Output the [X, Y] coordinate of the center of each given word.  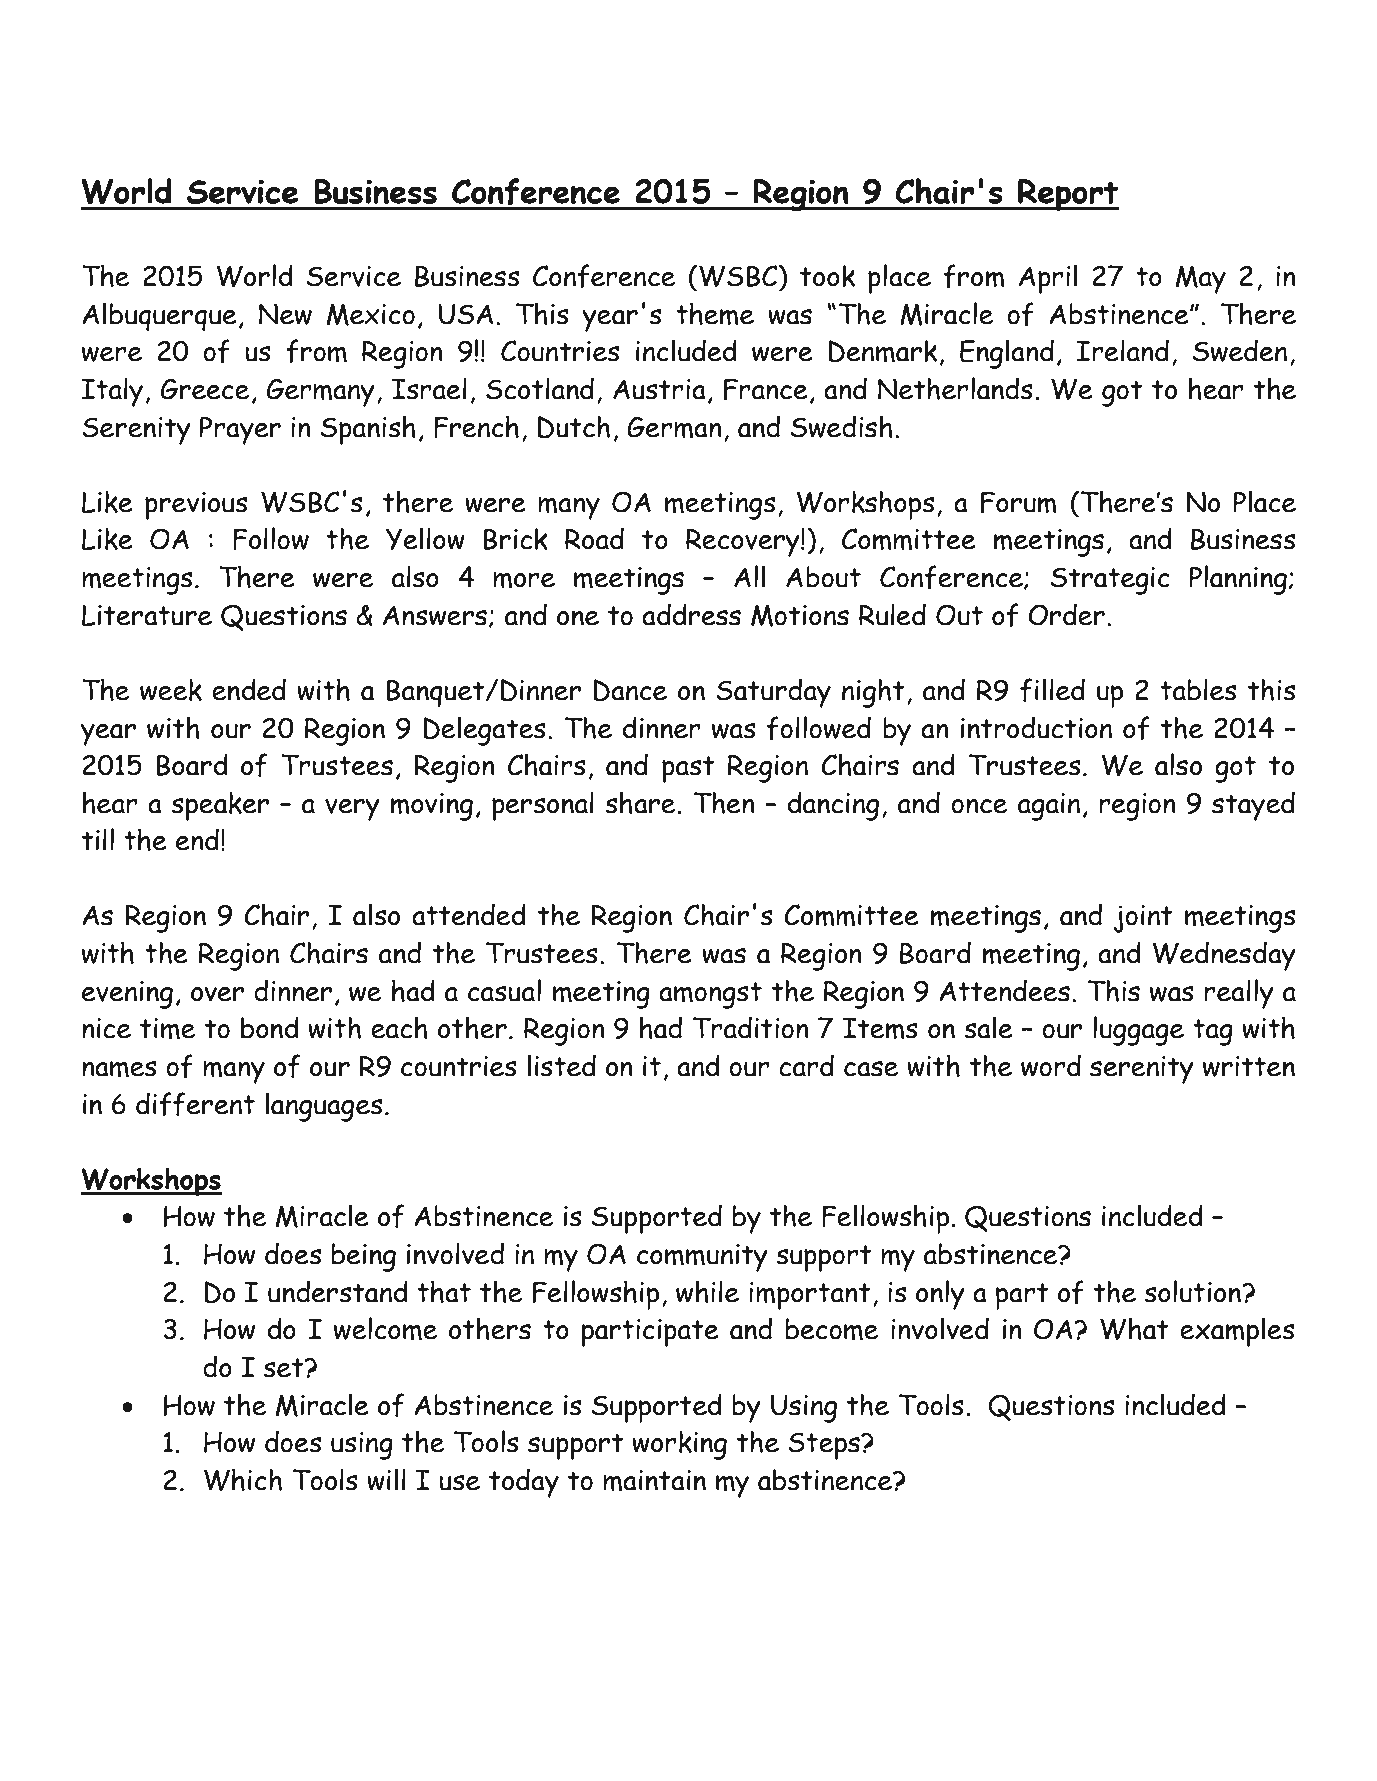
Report [1067, 195]
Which [243, 1479]
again [1049, 807]
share [641, 802]
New [285, 314]
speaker [220, 806]
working [679, 1445]
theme [715, 314]
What [1134, 1328]
